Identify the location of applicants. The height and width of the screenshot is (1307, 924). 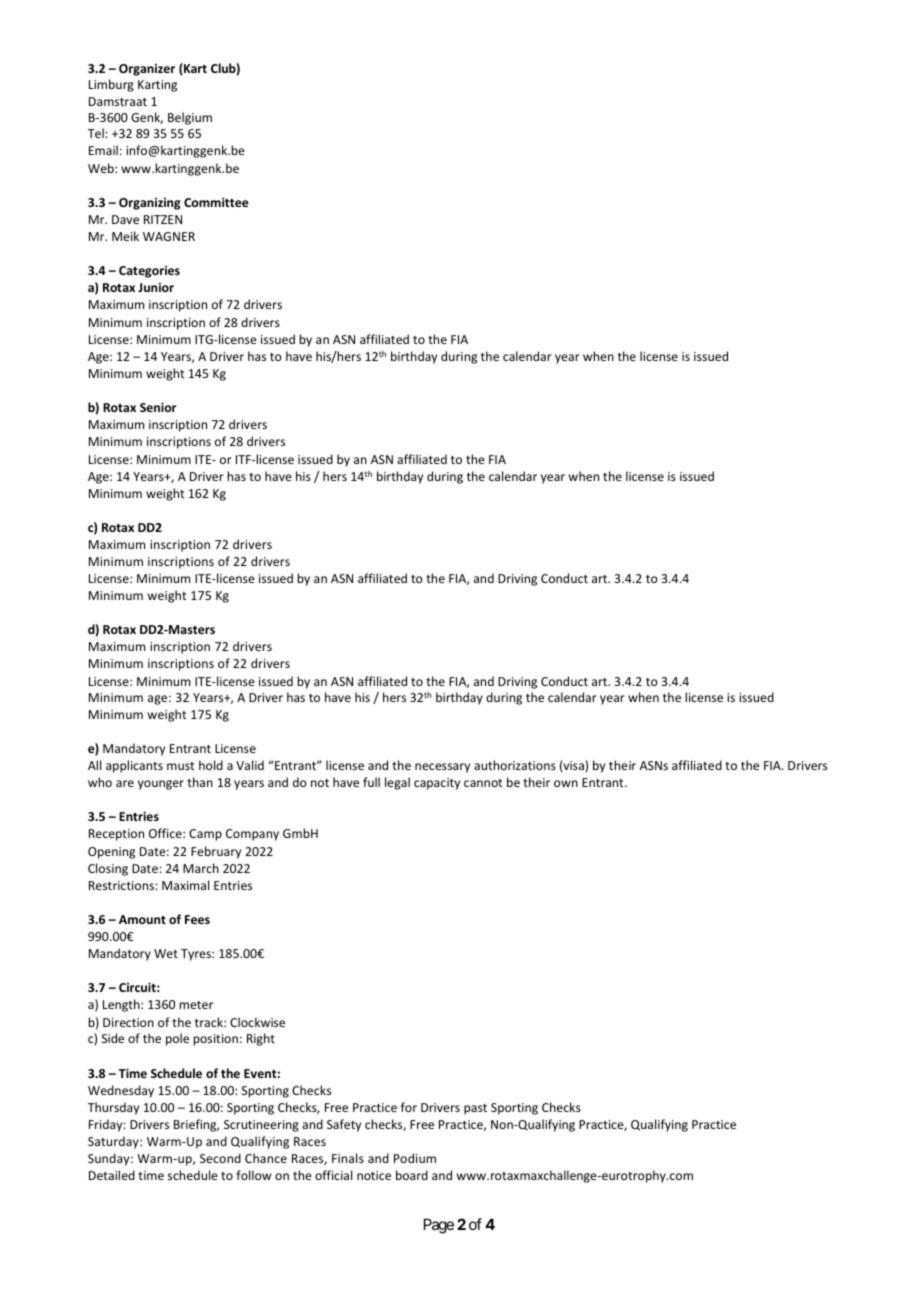
(134, 766).
